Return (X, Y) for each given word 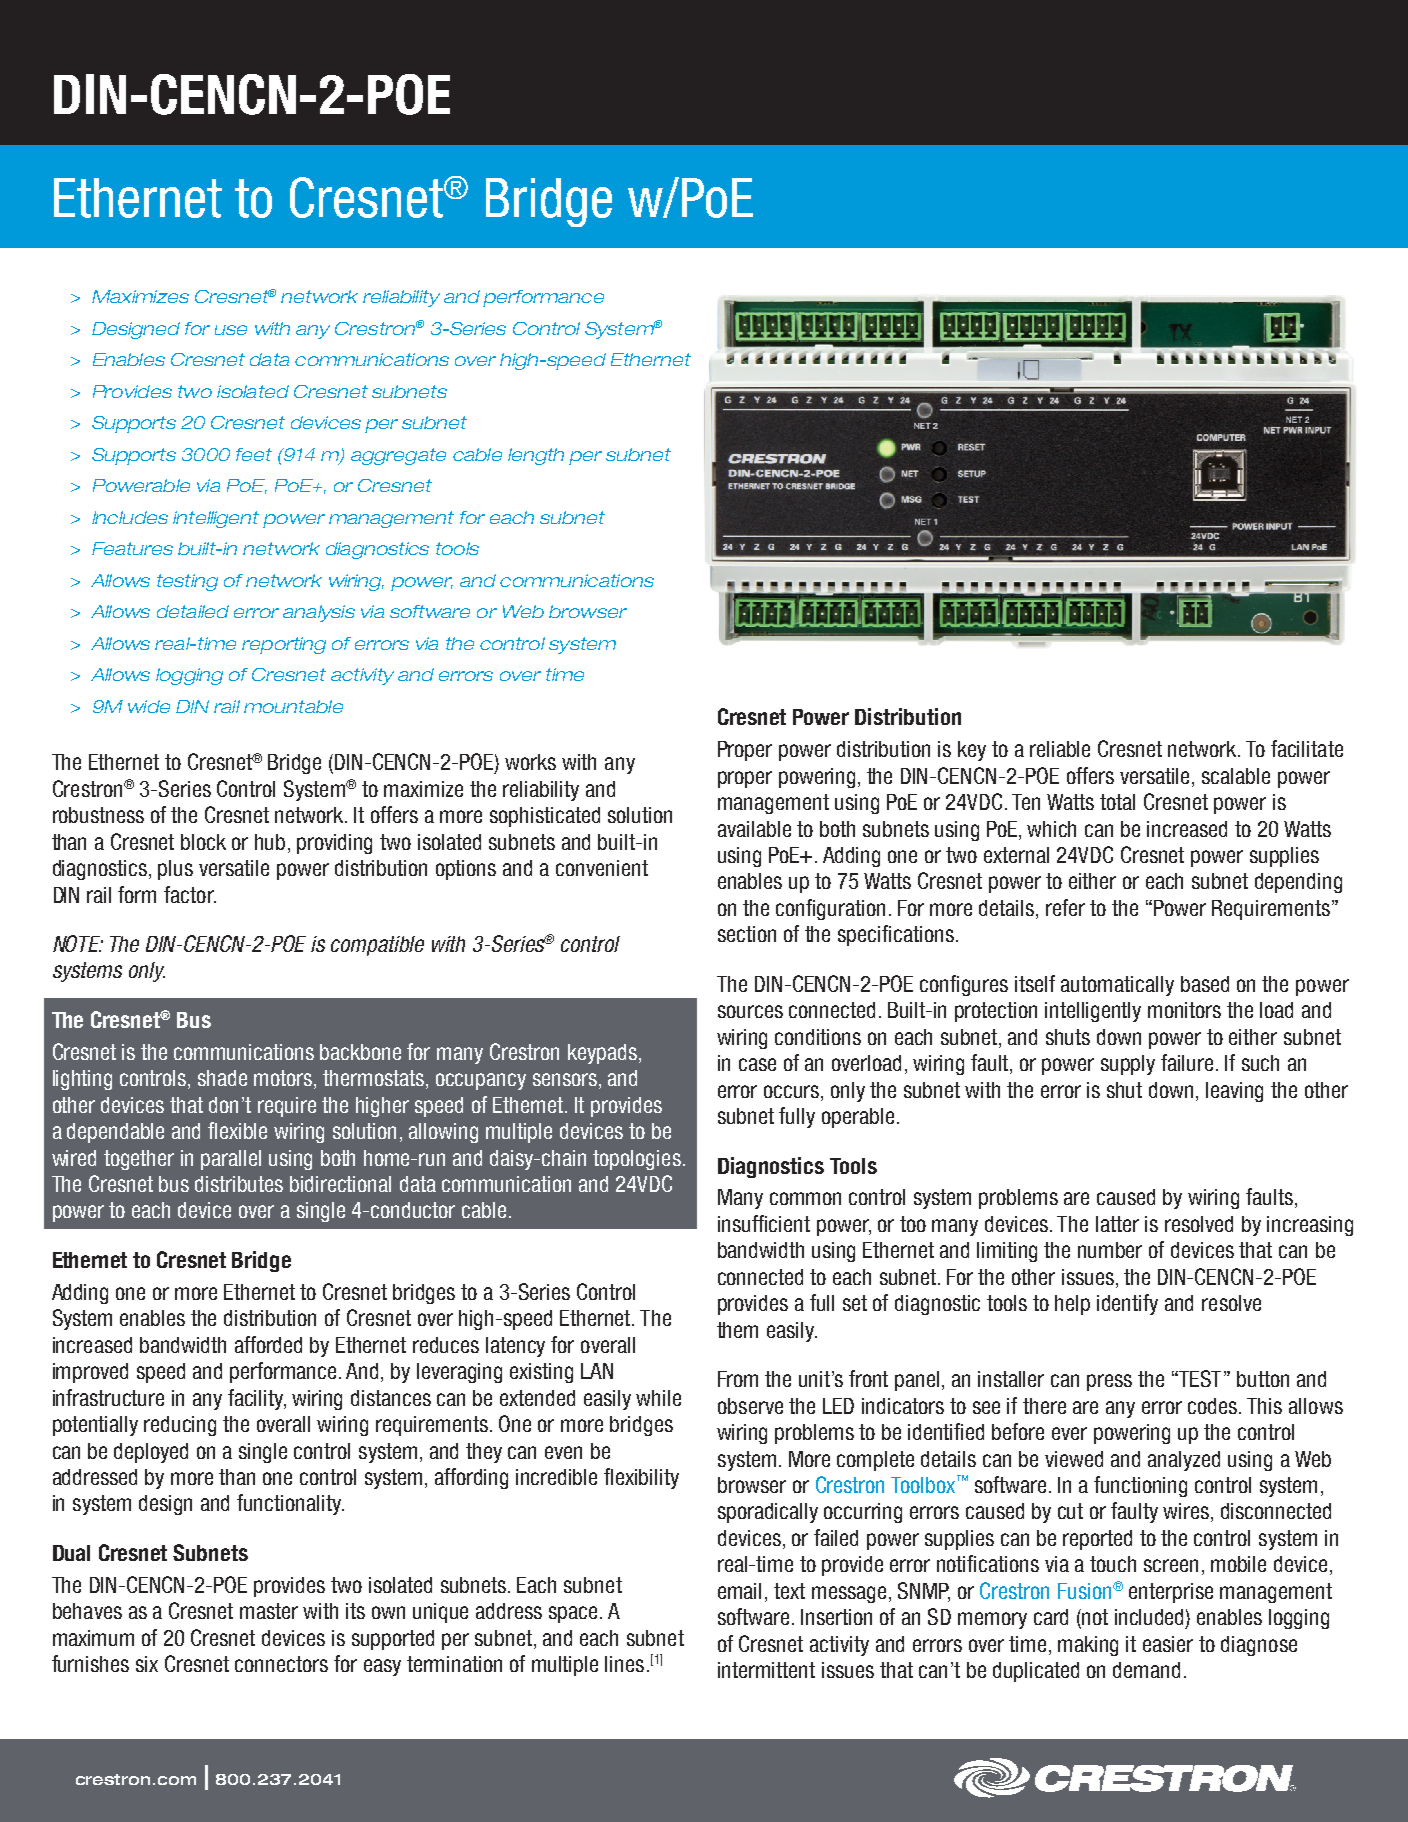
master (269, 1611)
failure (1187, 1062)
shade (222, 1078)
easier (1168, 1644)
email (739, 1591)
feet (254, 454)
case (757, 1064)
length (536, 456)
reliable (1060, 749)
